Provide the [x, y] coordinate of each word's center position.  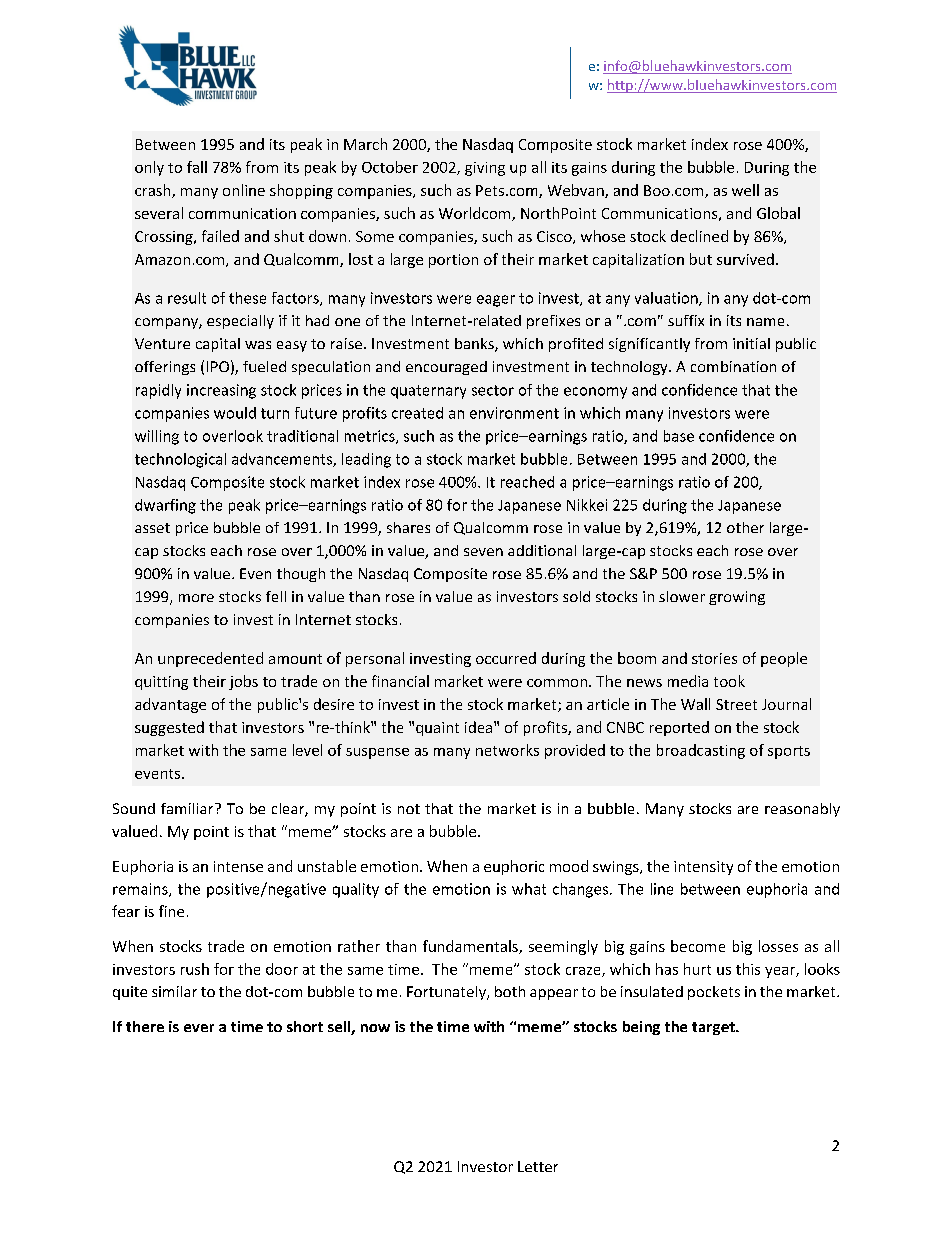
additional [542, 550]
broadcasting [701, 751]
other [745, 527]
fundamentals [471, 947]
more [196, 598]
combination [733, 366]
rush [195, 969]
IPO [218, 366]
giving [485, 169]
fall [197, 167]
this [748, 969]
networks [507, 750]
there [145, 1026]
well [745, 190]
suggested [169, 728]
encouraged [446, 368]
